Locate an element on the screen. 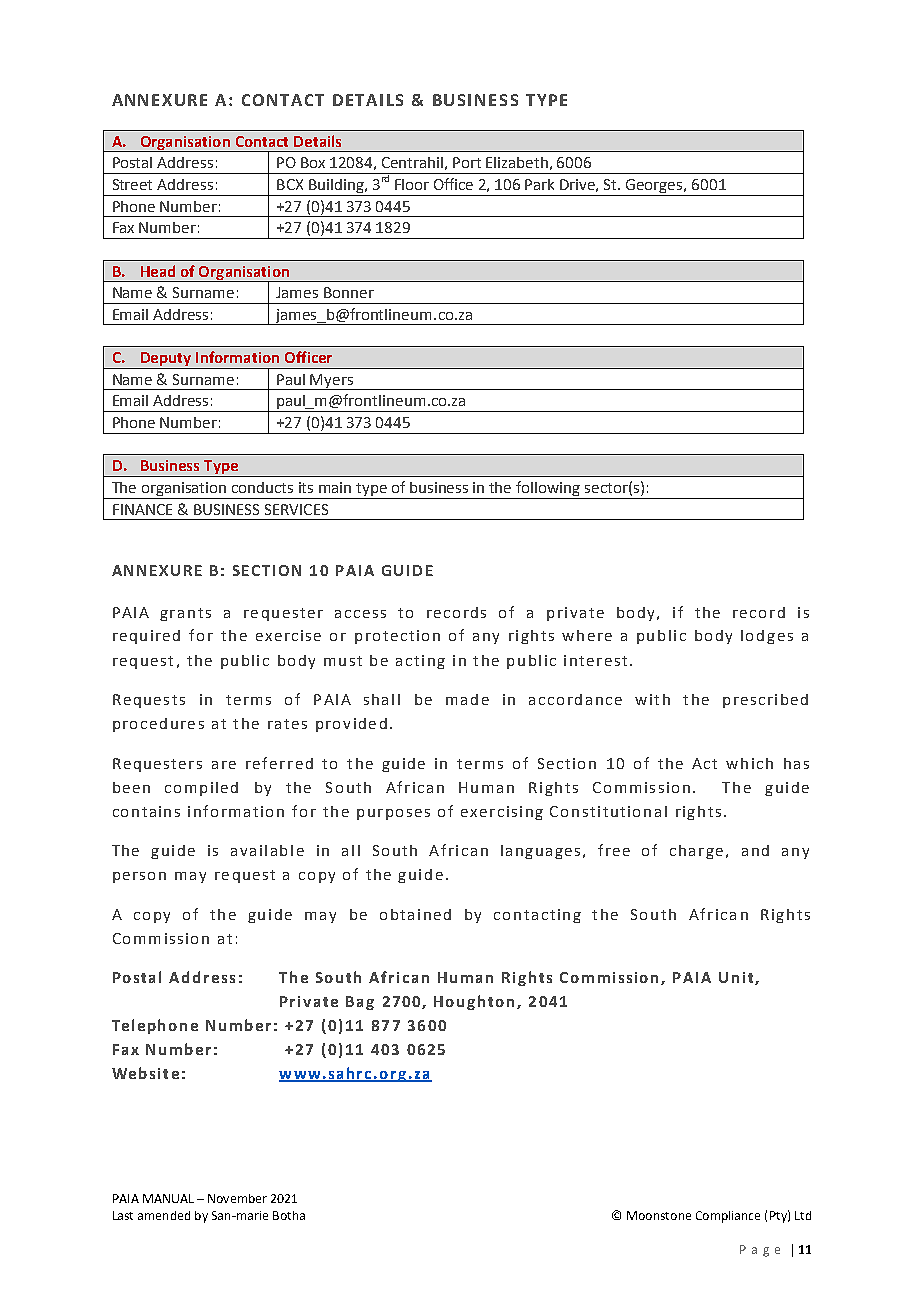 The width and height of the screenshot is (924, 1308). charge is located at coordinates (696, 852).
